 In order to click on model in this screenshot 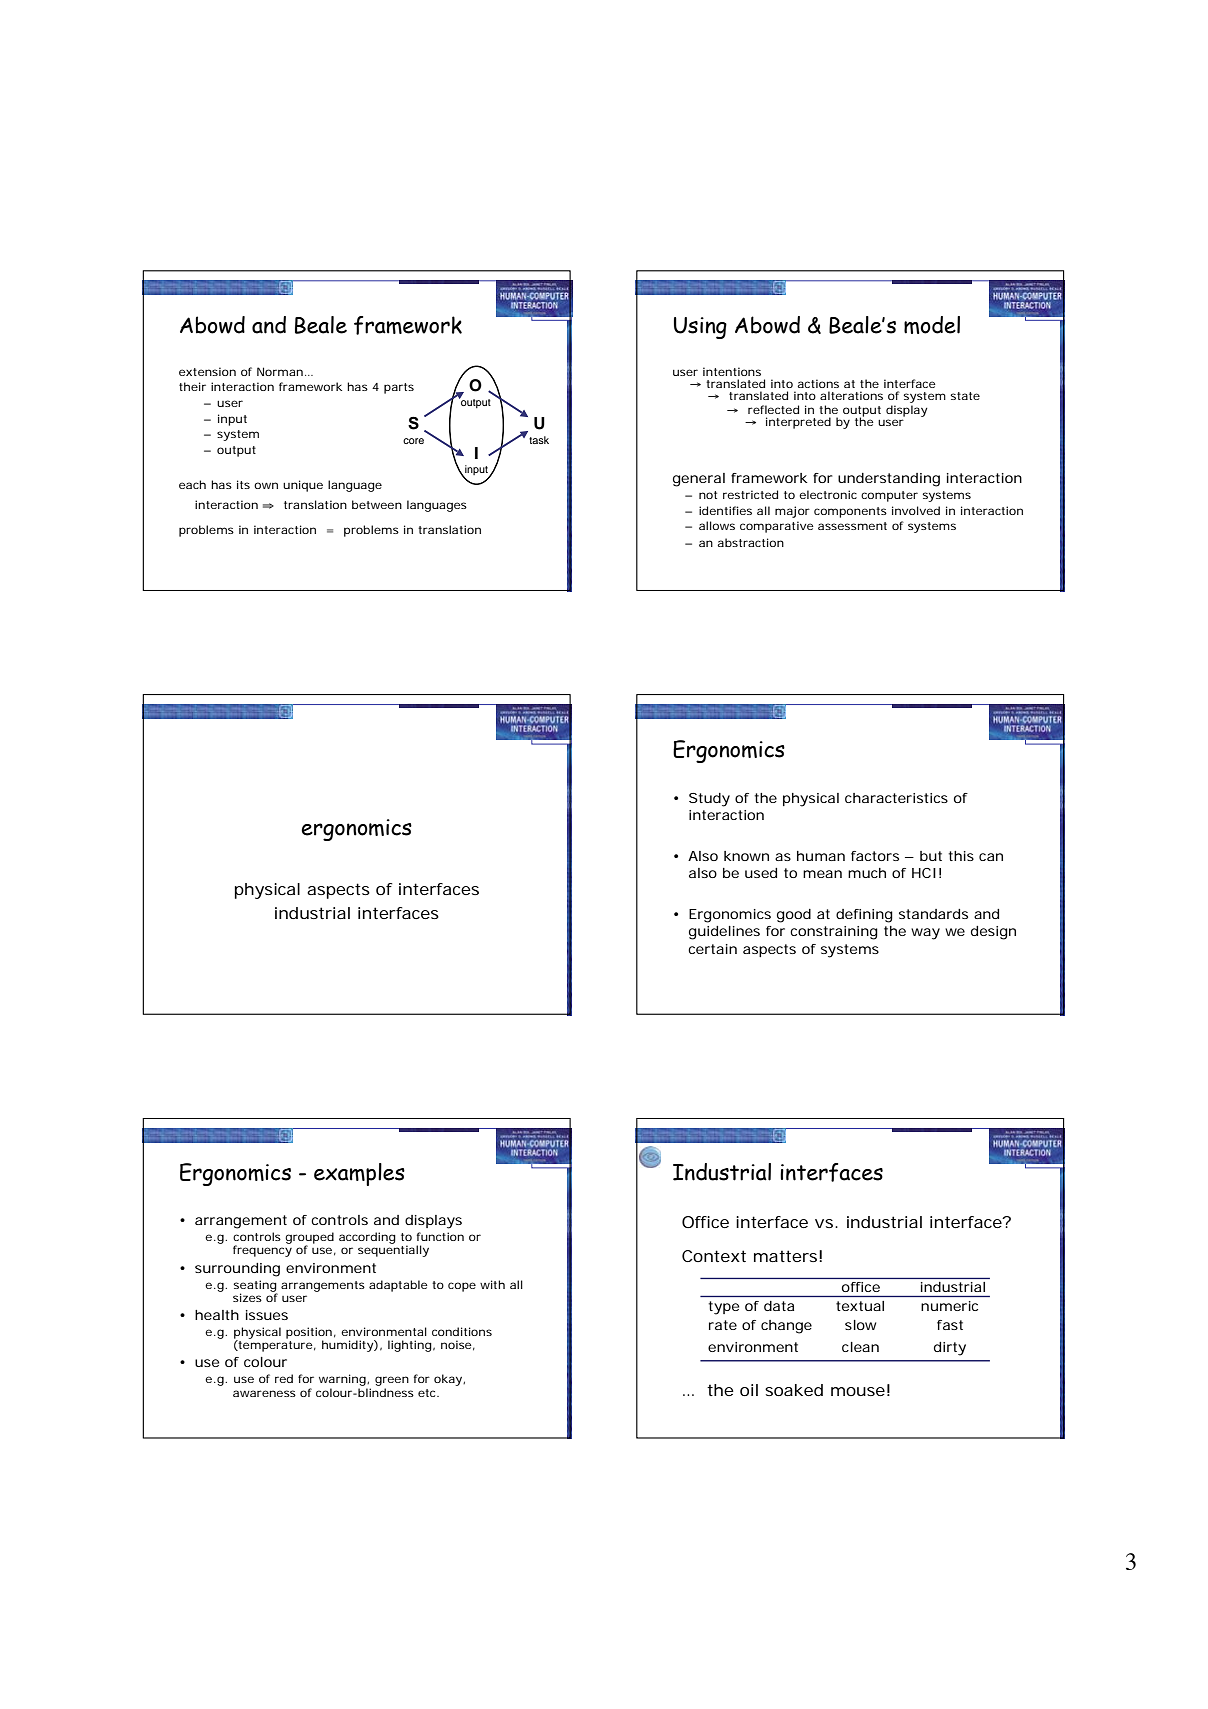, I will do `click(932, 325)`.
